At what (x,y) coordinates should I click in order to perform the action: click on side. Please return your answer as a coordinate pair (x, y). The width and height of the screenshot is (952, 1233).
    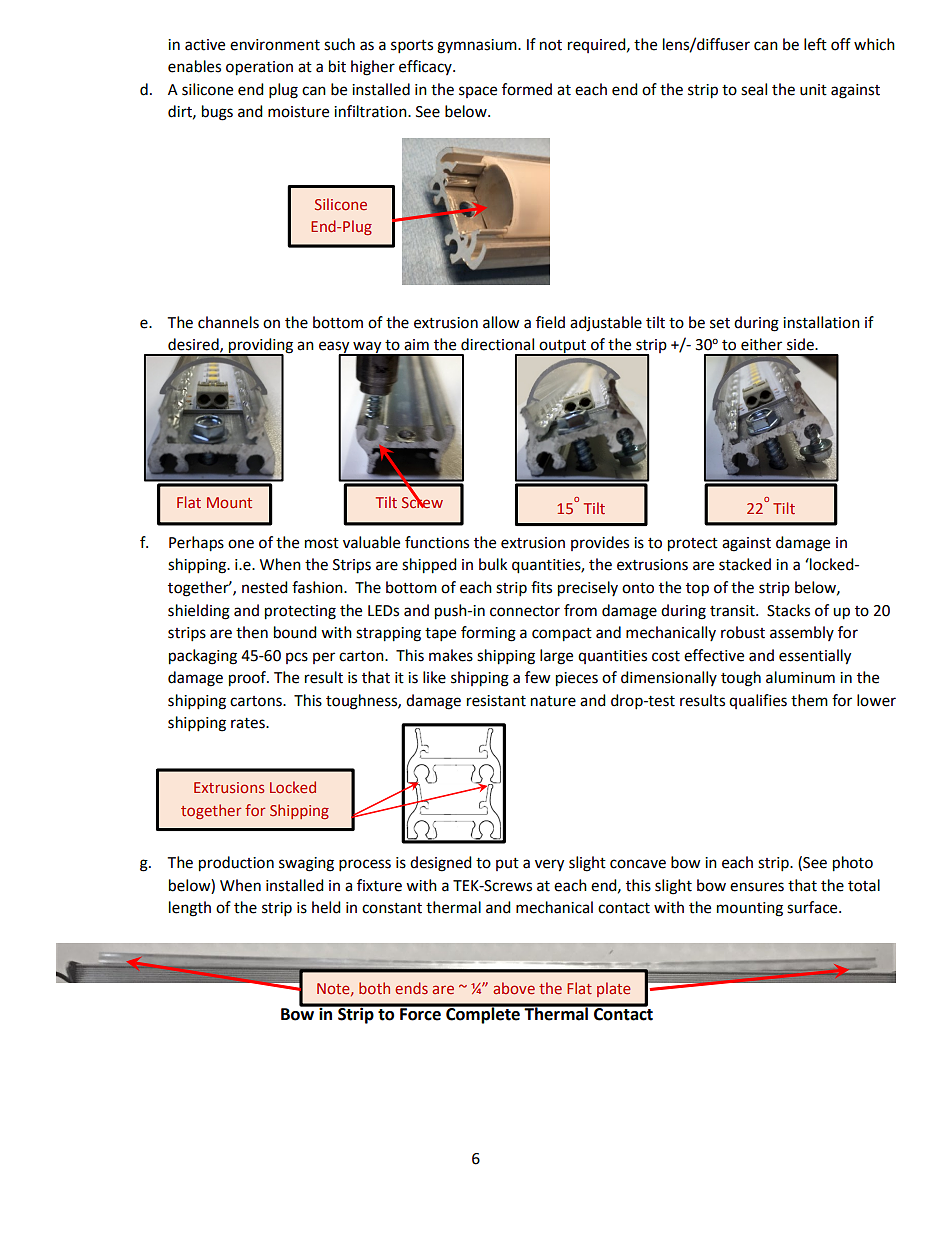
    Looking at the image, I should click on (801, 344).
